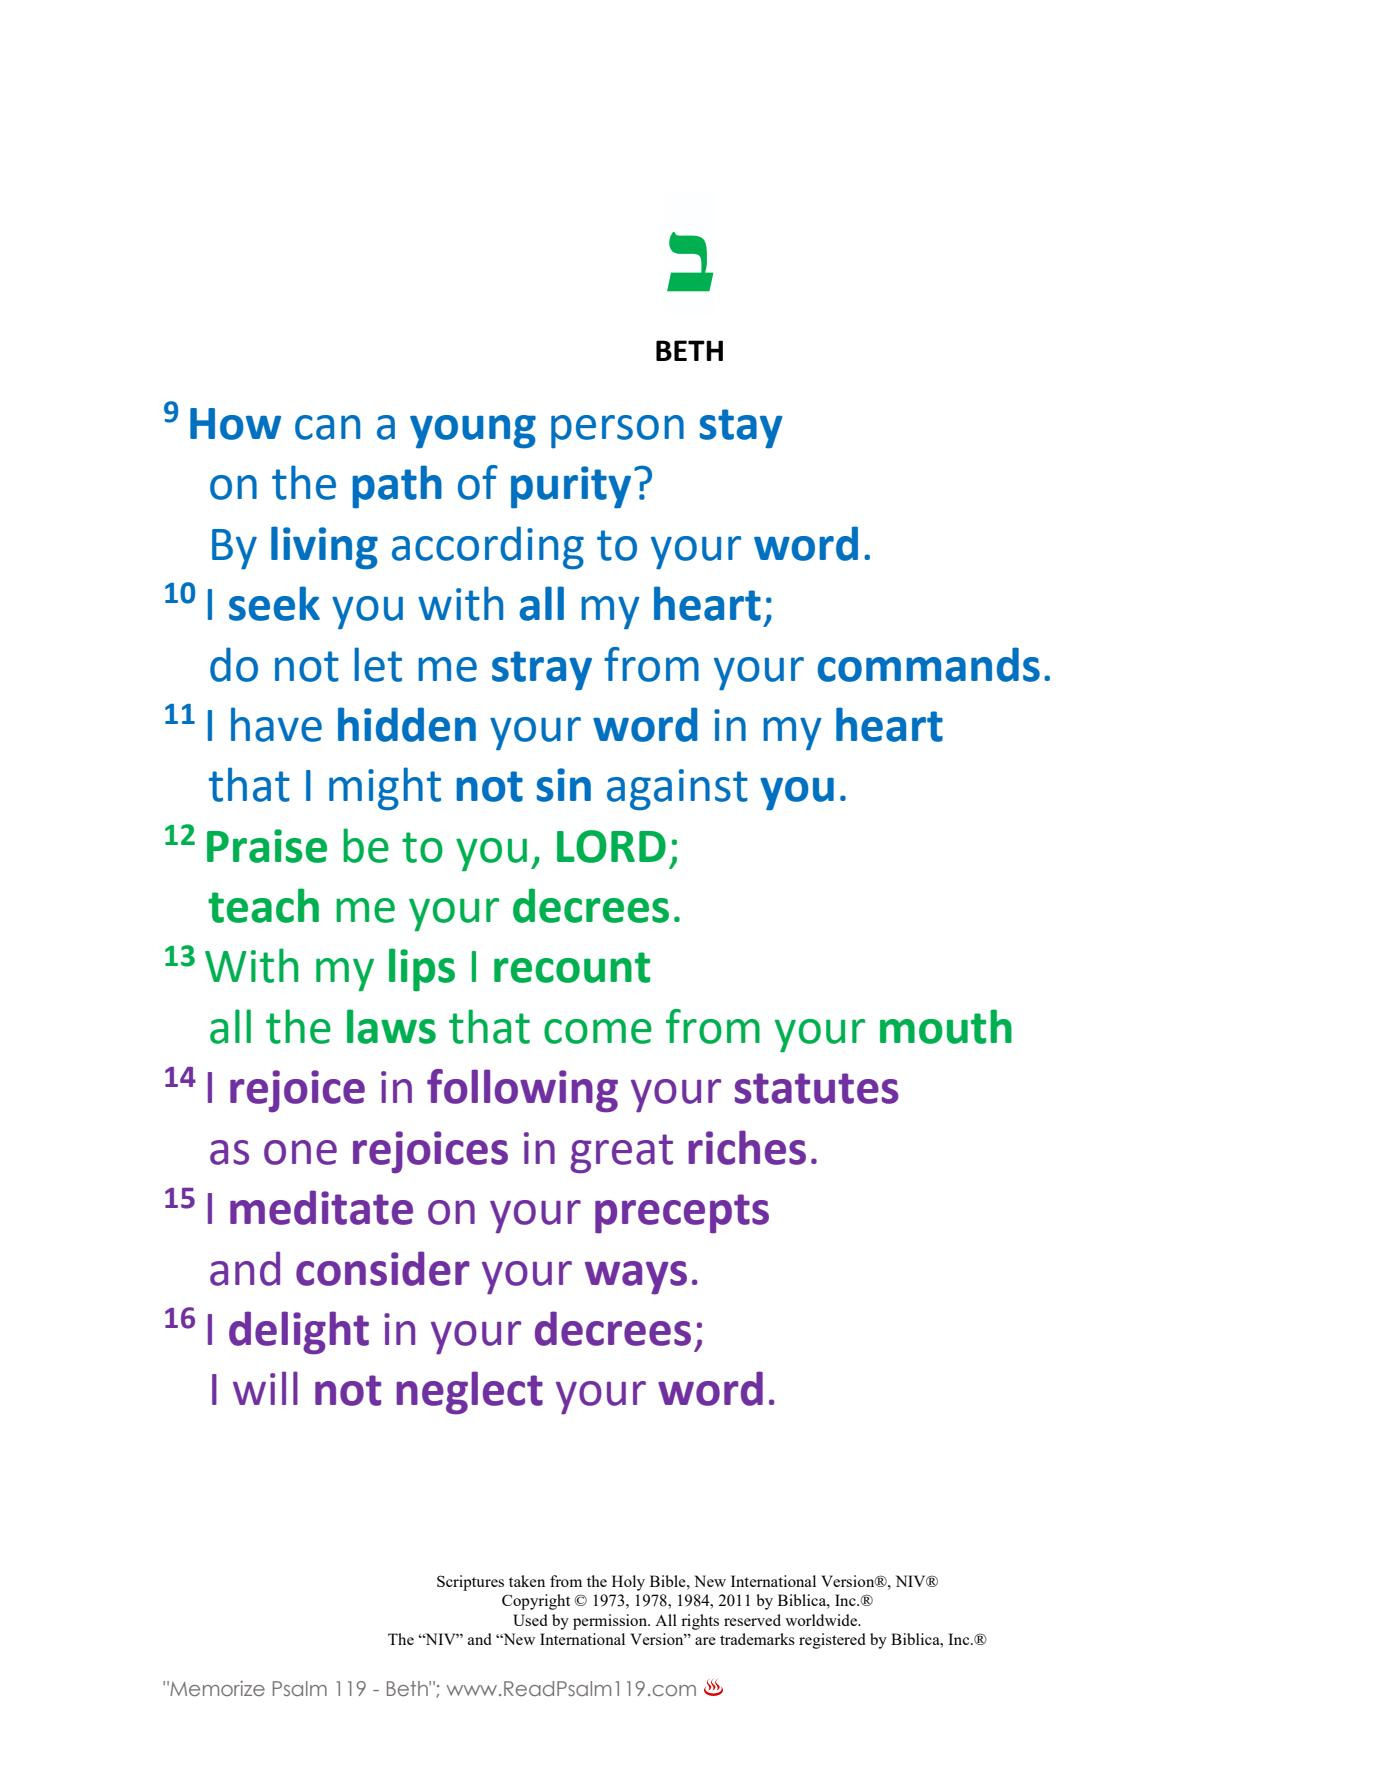 This screenshot has height=1782, width=1377. What do you see at coordinates (928, 664) in the screenshot?
I see `commands` at bounding box center [928, 664].
